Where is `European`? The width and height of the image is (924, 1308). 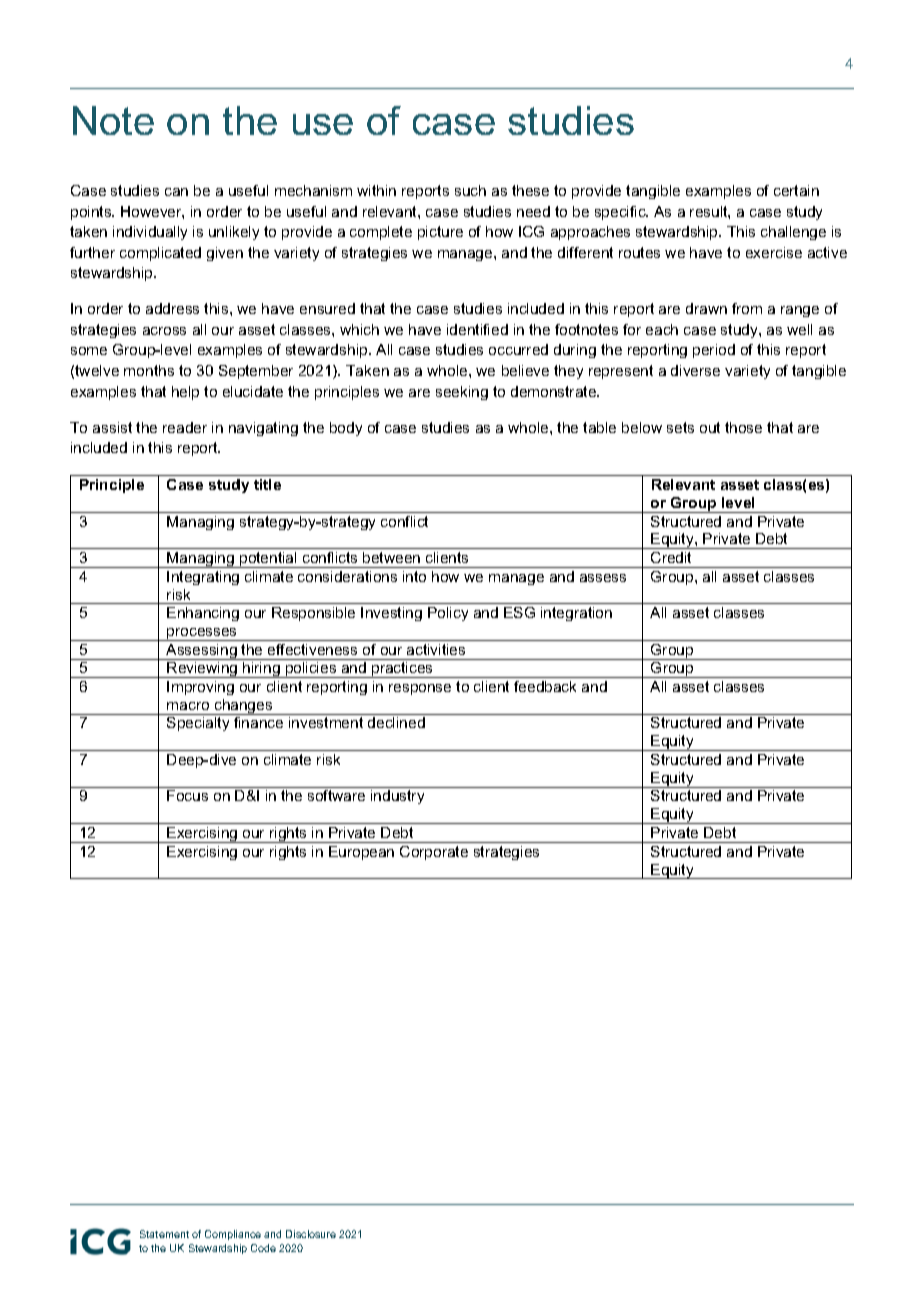 European is located at coordinates (361, 853).
